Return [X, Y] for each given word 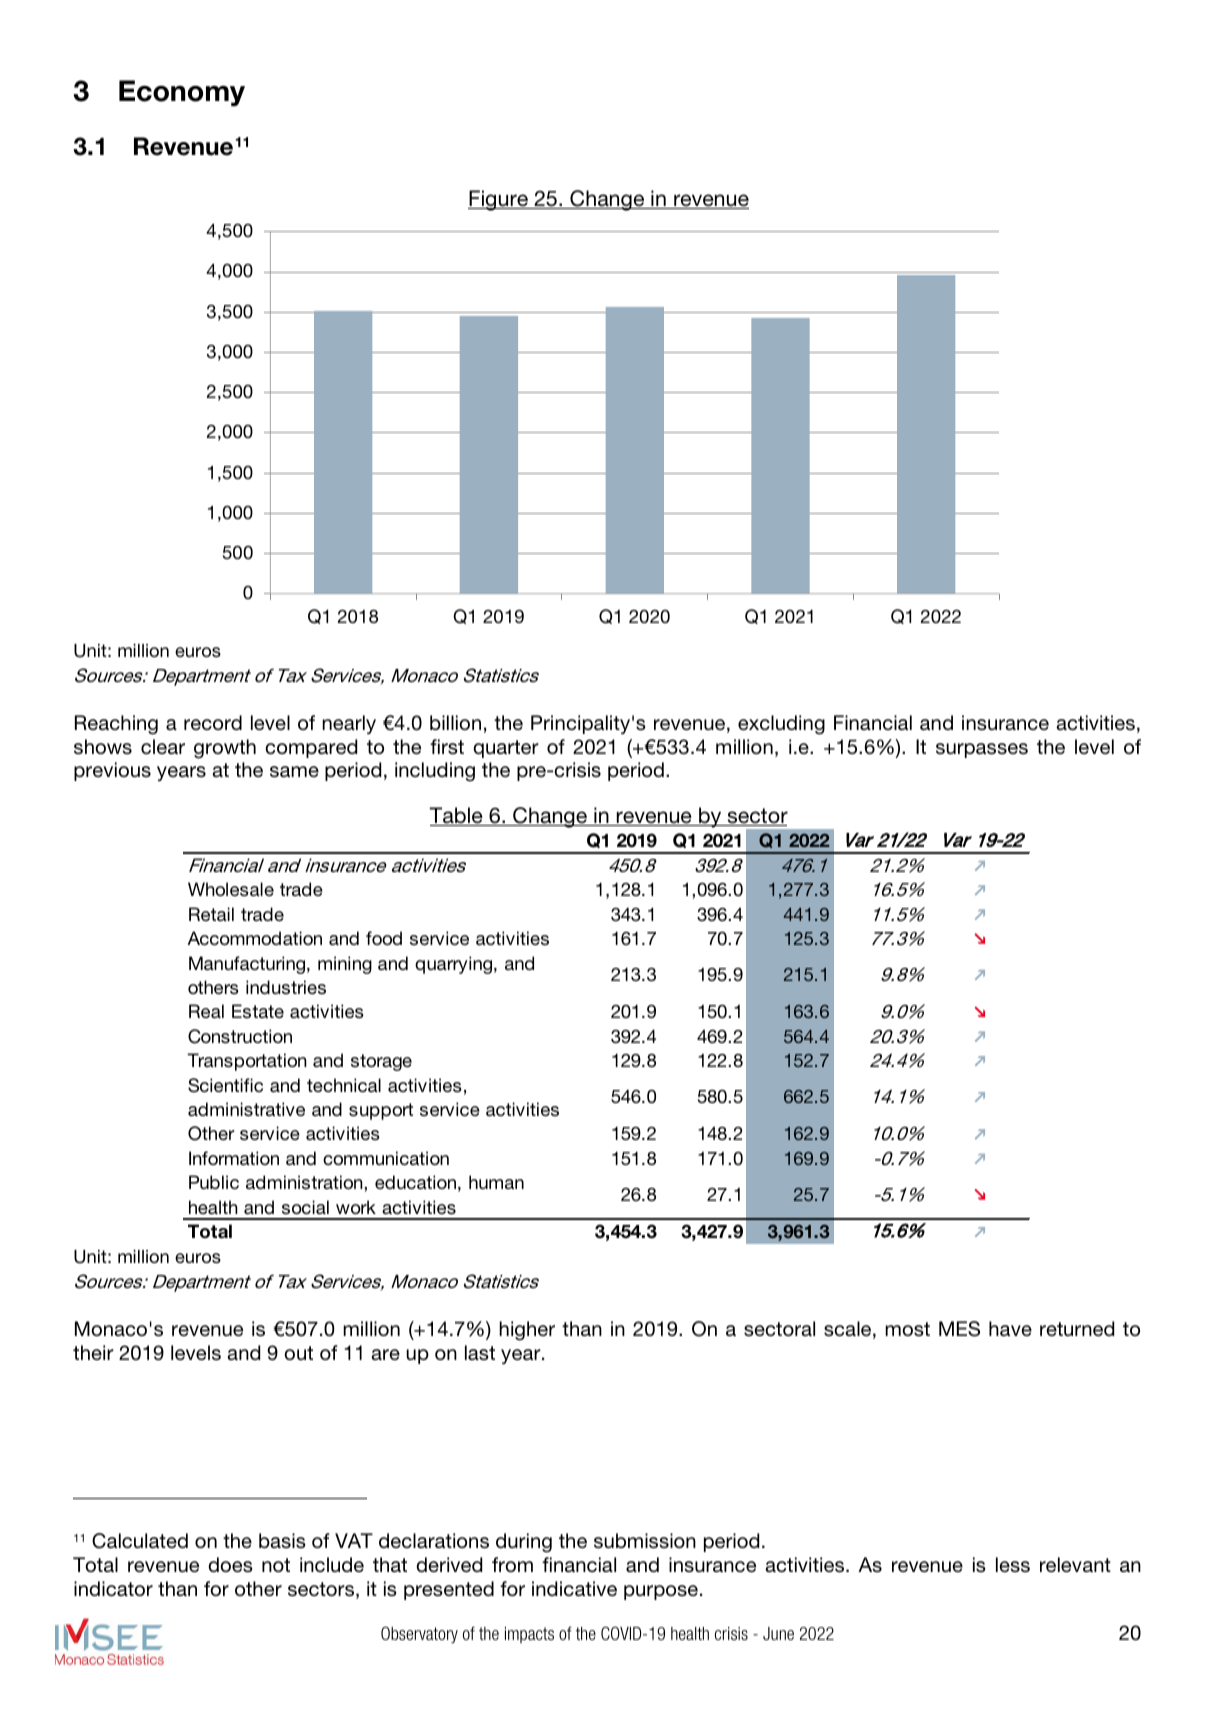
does [230, 1565]
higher [527, 1331]
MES [959, 1329]
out [298, 1353]
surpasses [982, 750]
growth [225, 749]
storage [381, 1062]
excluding [781, 725]
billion [455, 722]
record [213, 722]
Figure [499, 200]
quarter [506, 749]
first [447, 747]
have [1010, 1329]
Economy [182, 93]
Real [206, 1011]
